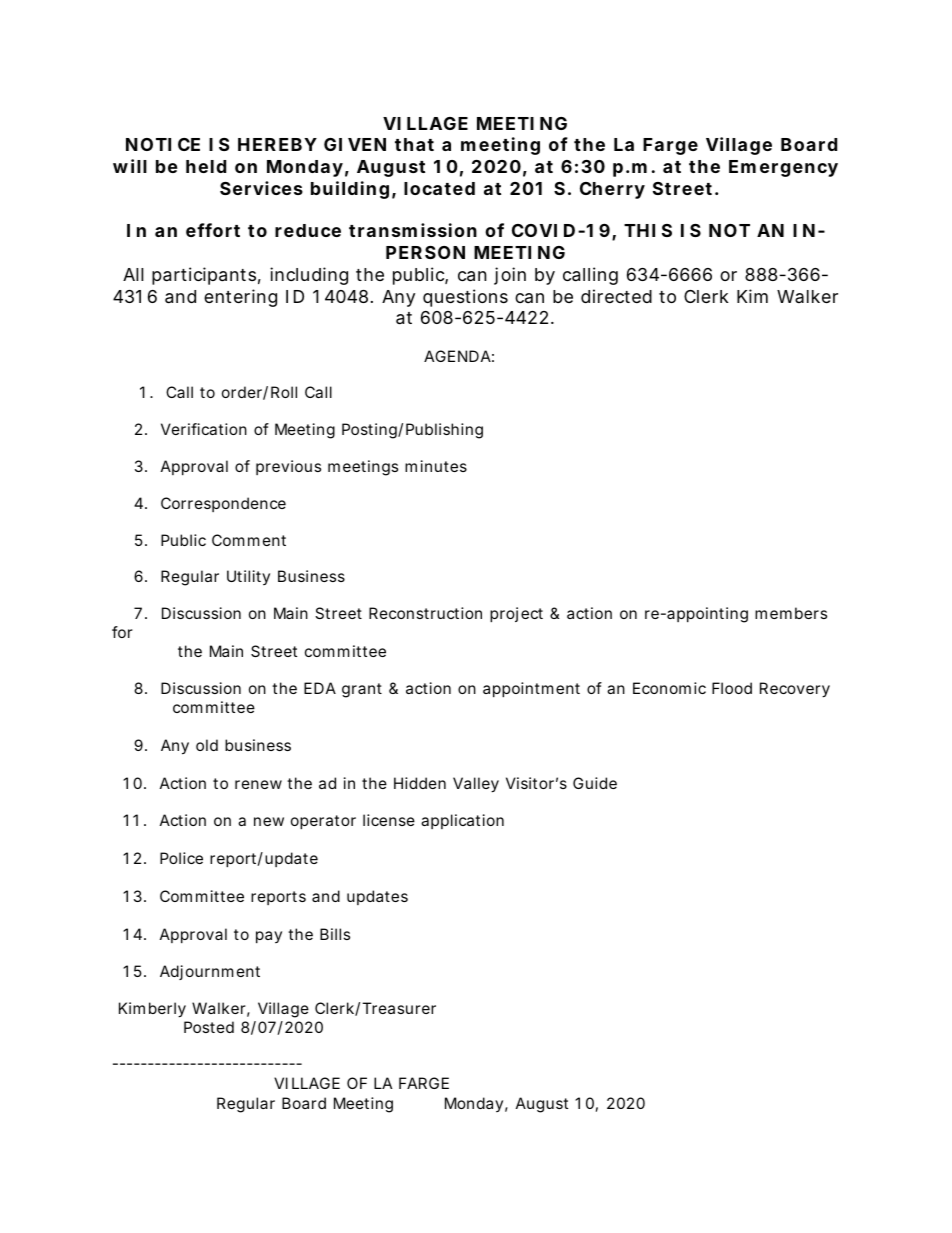  What do you see at coordinates (209, 1027) in the page?
I see `Posted` at bounding box center [209, 1027].
